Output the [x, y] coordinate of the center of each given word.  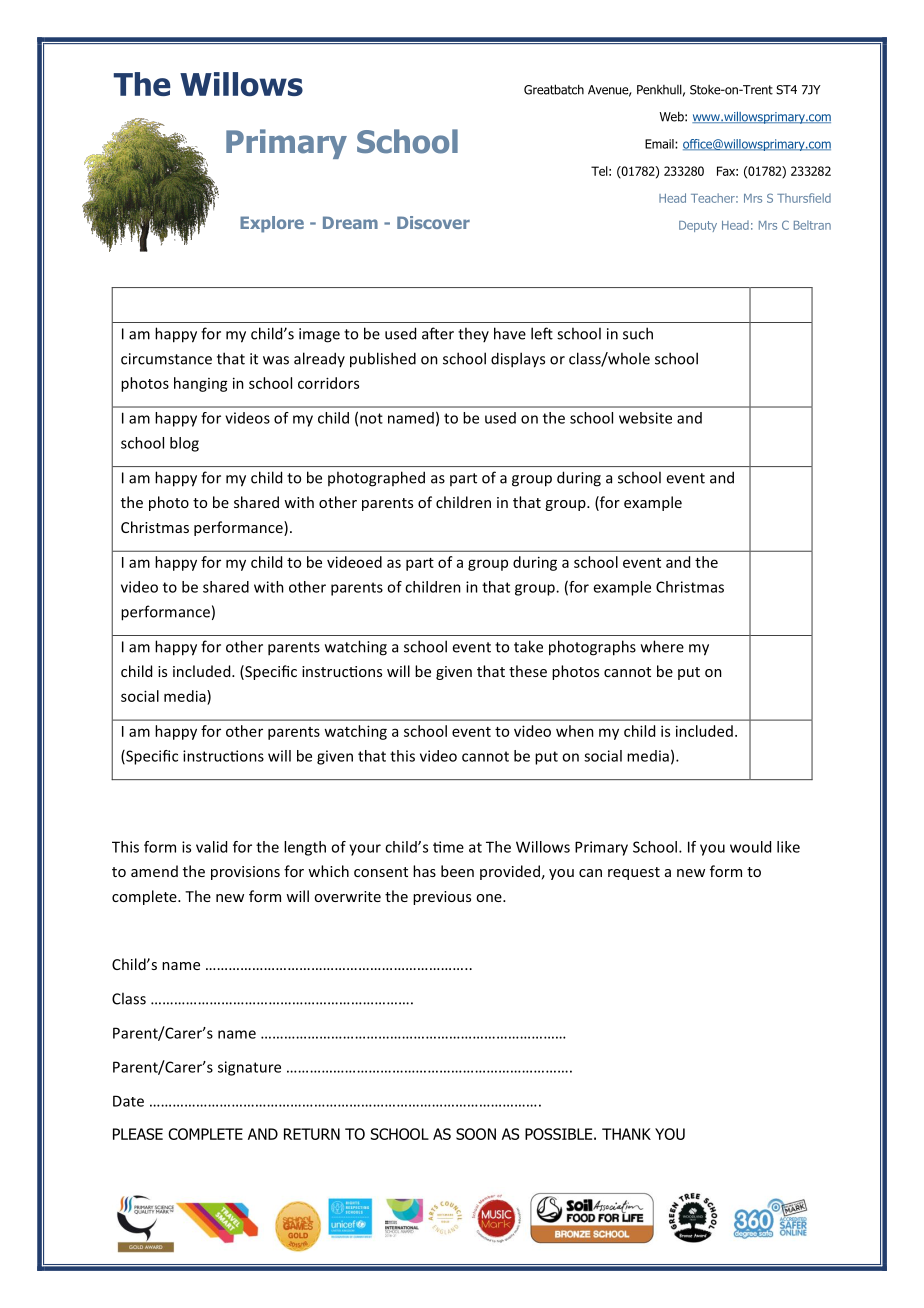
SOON [476, 1134]
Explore [272, 224]
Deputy [698, 226]
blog [184, 444]
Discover [433, 222]
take [528, 646]
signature [249, 1068]
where [662, 646]
